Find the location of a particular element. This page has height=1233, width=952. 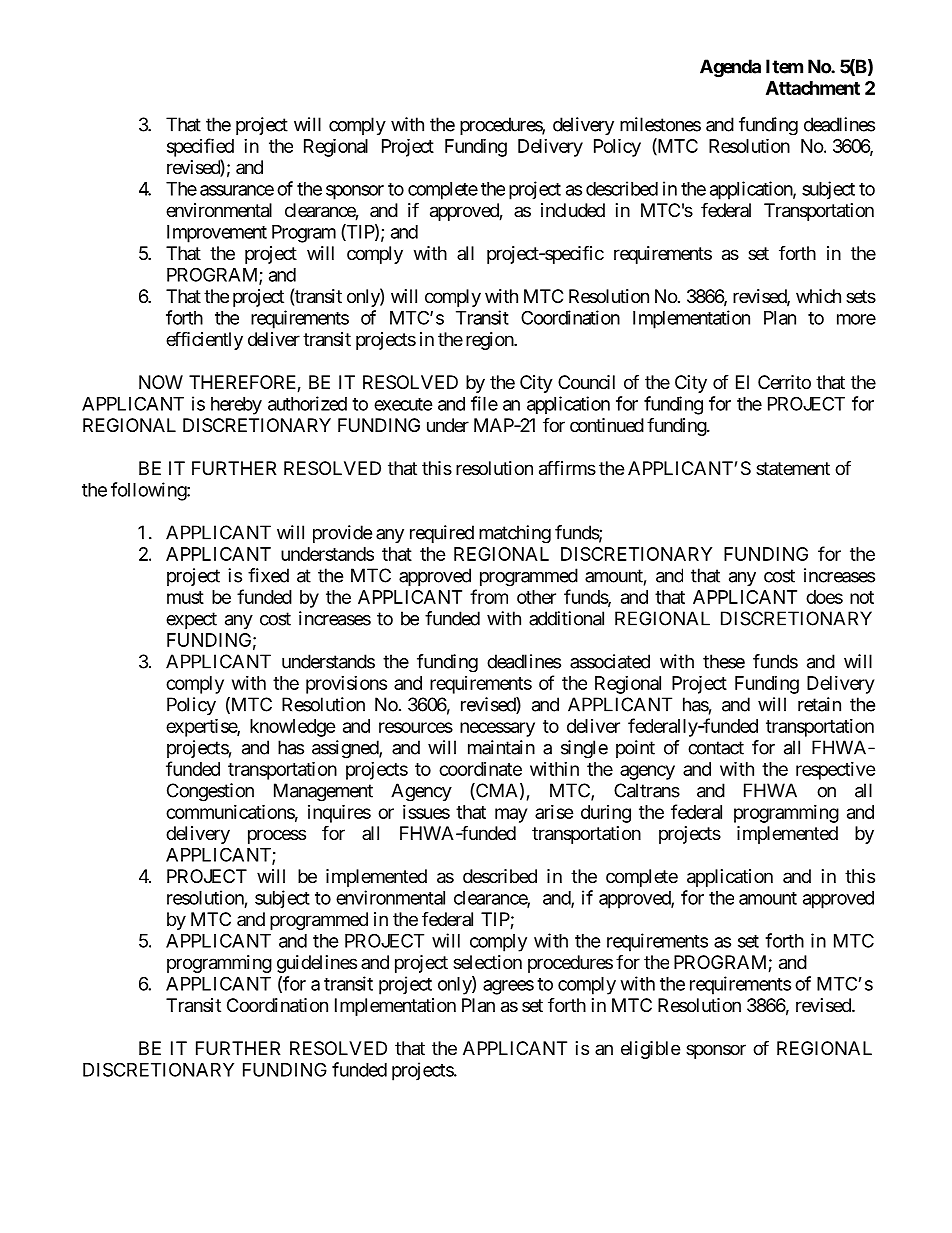

selection is located at coordinates (487, 962).
